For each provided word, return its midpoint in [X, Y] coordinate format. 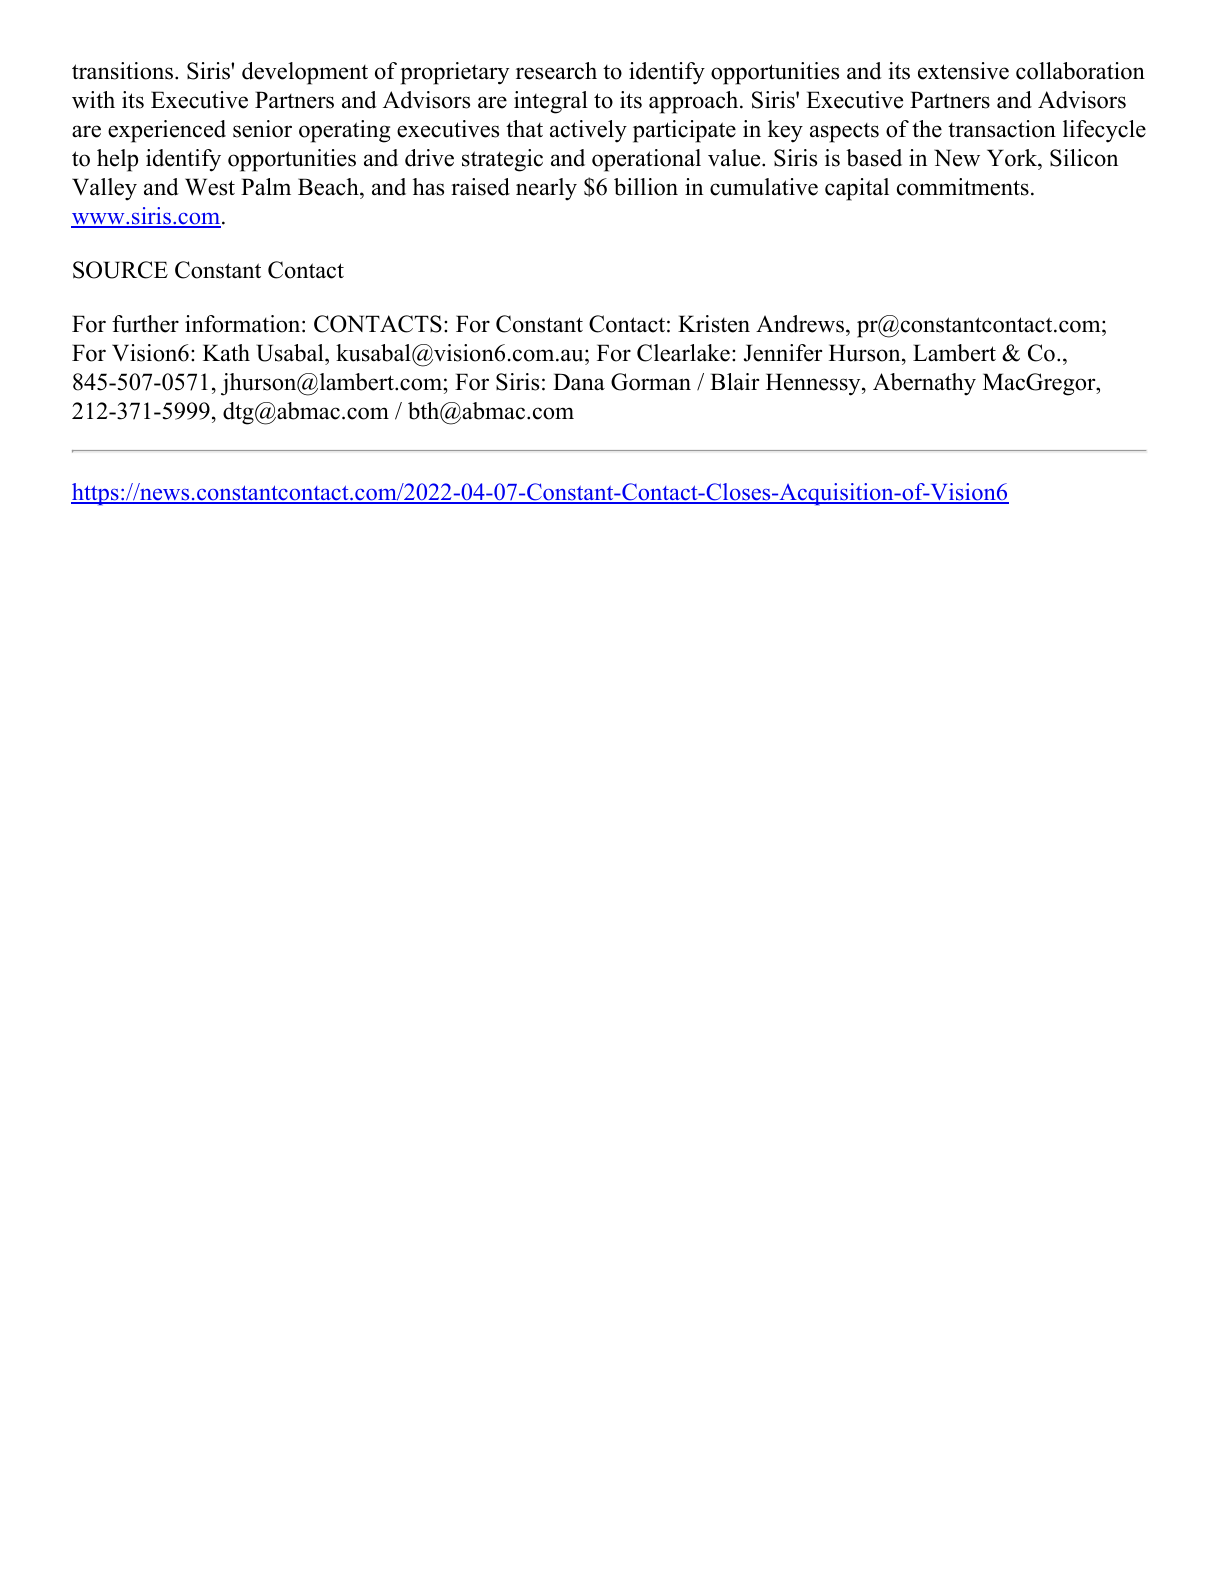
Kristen [714, 324]
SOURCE [120, 270]
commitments [963, 187]
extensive [963, 71]
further [145, 324]
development [305, 73]
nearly [546, 189]
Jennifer [783, 353]
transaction [1002, 129]
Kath [226, 352]
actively [588, 131]
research [556, 71]
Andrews [800, 324]
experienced [167, 131]
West [210, 187]
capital [857, 189]
